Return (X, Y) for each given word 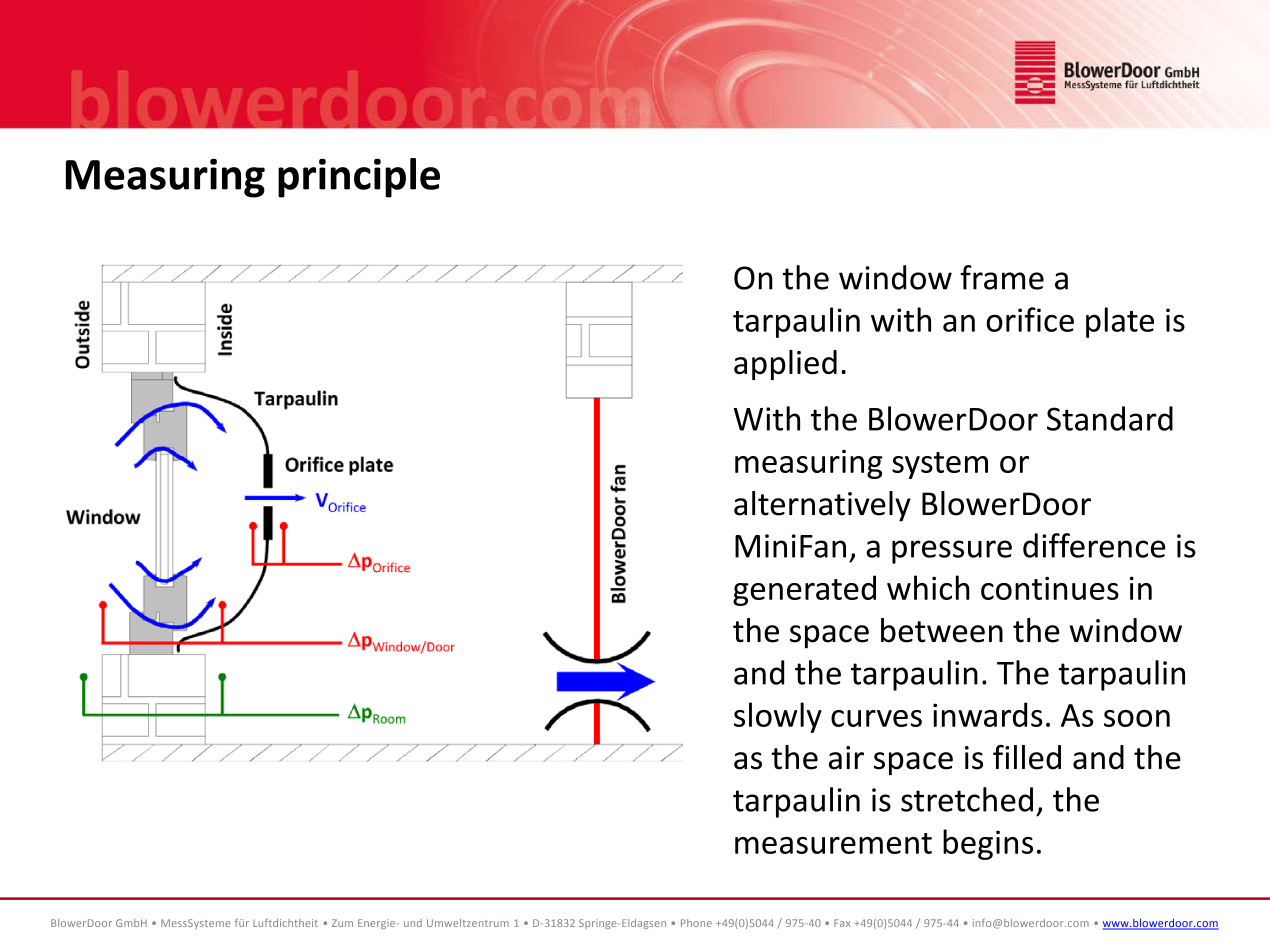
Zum (342, 923)
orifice (1030, 319)
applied (785, 365)
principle (359, 178)
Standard (1110, 418)
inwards (988, 714)
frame (1002, 277)
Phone (696, 923)
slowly (778, 717)
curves (876, 718)
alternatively (822, 506)
